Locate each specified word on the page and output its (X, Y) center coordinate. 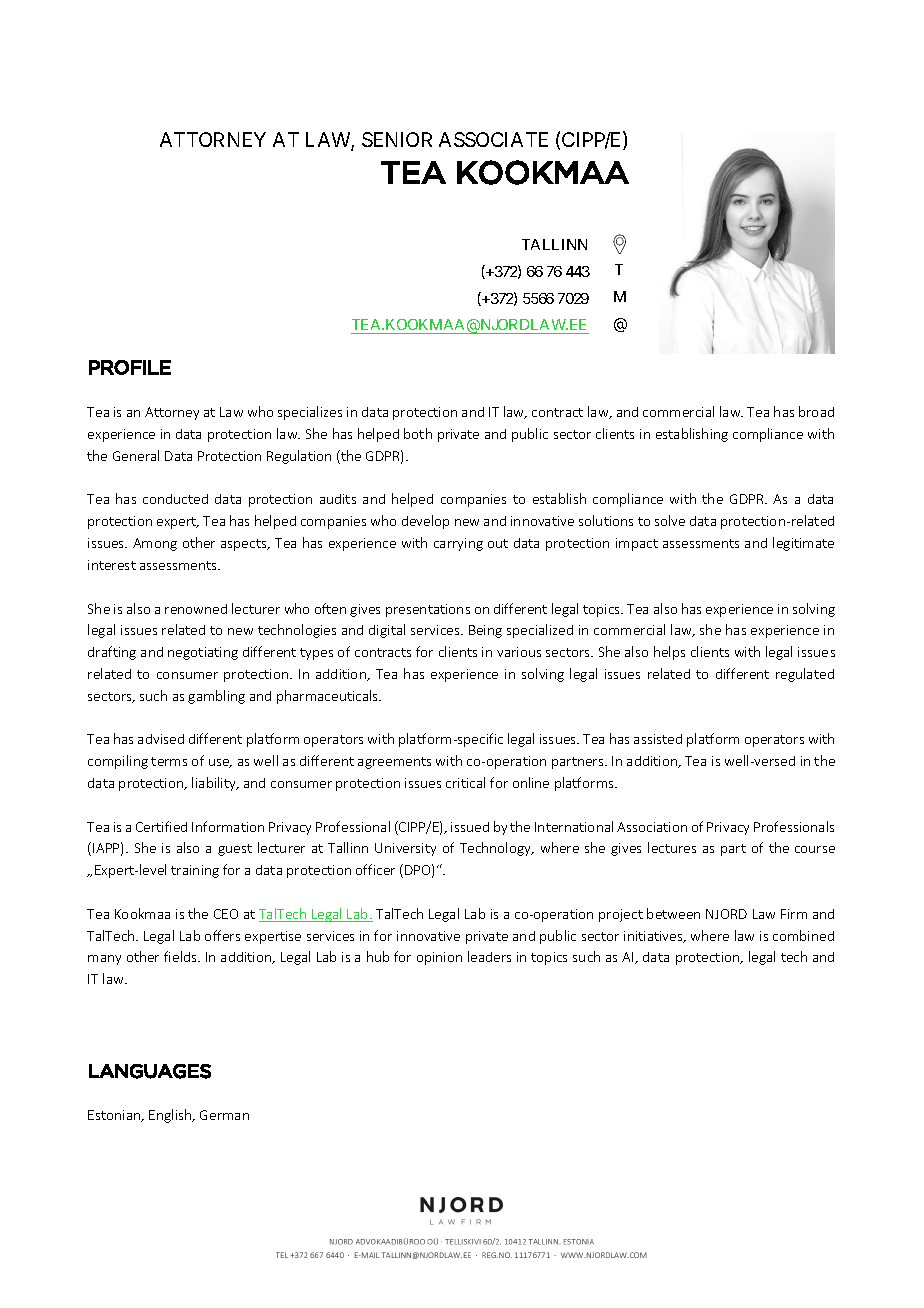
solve (670, 520)
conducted (175, 499)
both (418, 433)
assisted (658, 739)
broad (816, 411)
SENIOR (397, 139)
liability (215, 784)
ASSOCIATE (493, 139)
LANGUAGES (150, 1071)
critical (465, 782)
